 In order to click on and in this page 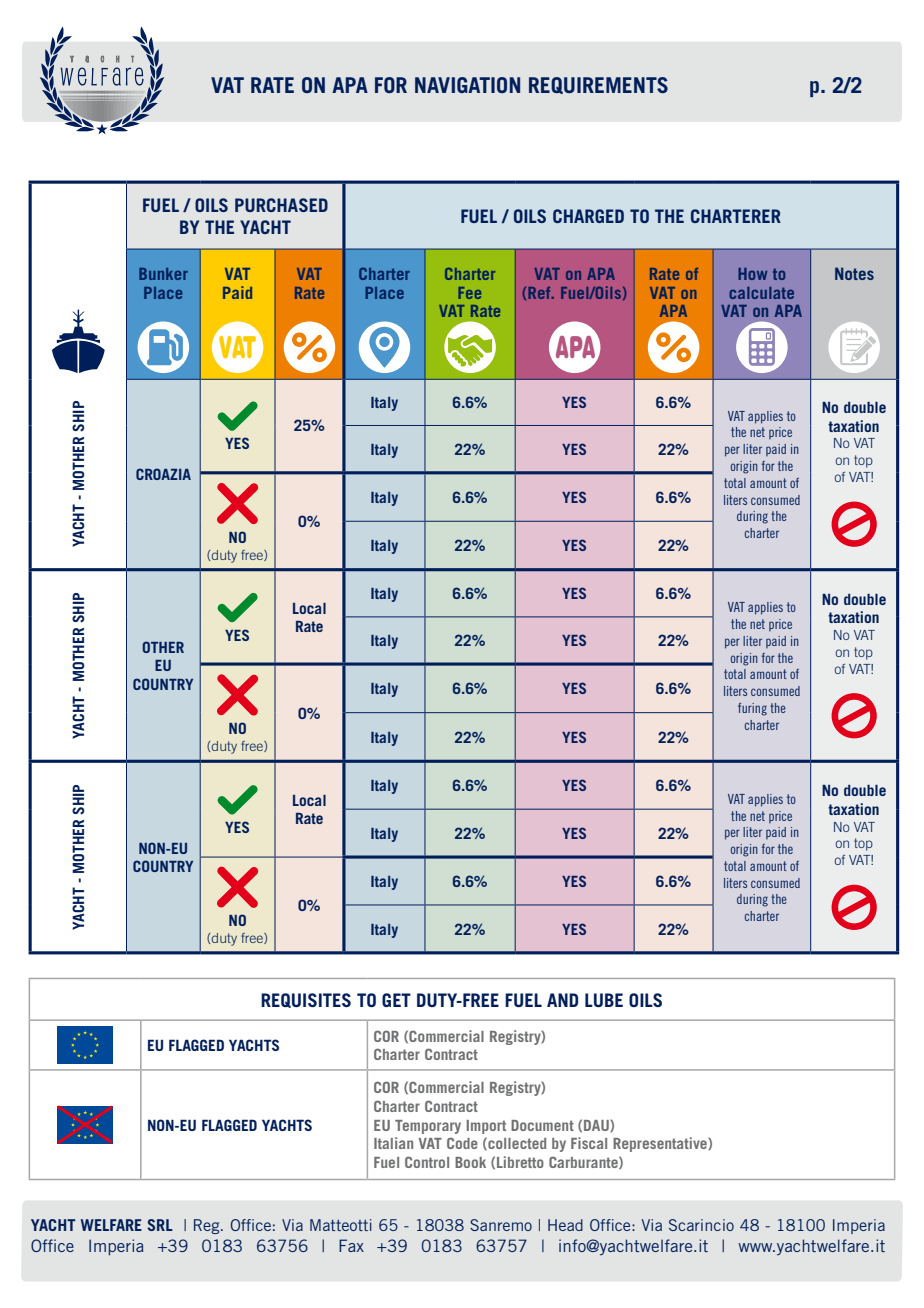, I will do `click(562, 1000)`.
